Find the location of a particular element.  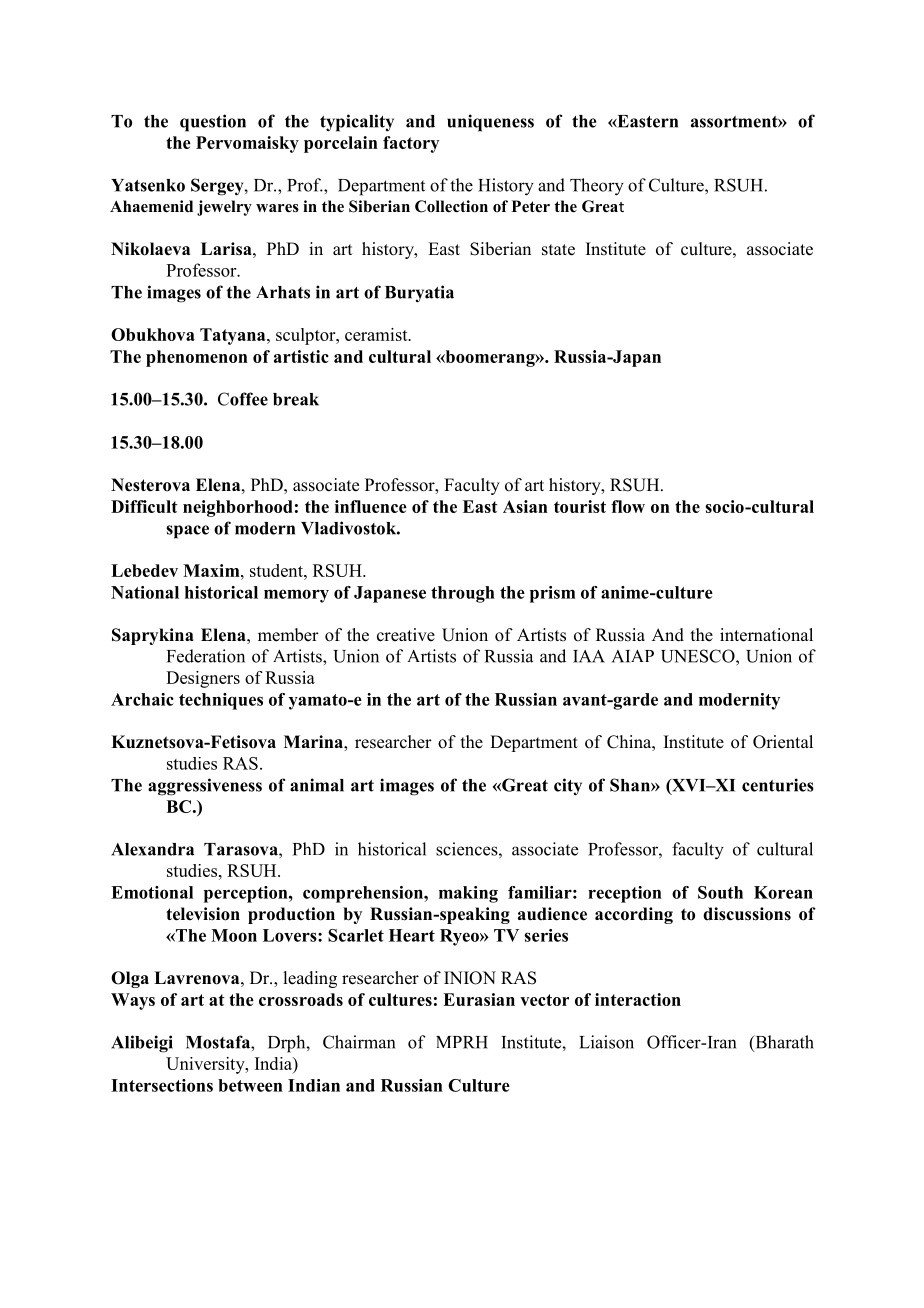

through is located at coordinates (463, 594).
